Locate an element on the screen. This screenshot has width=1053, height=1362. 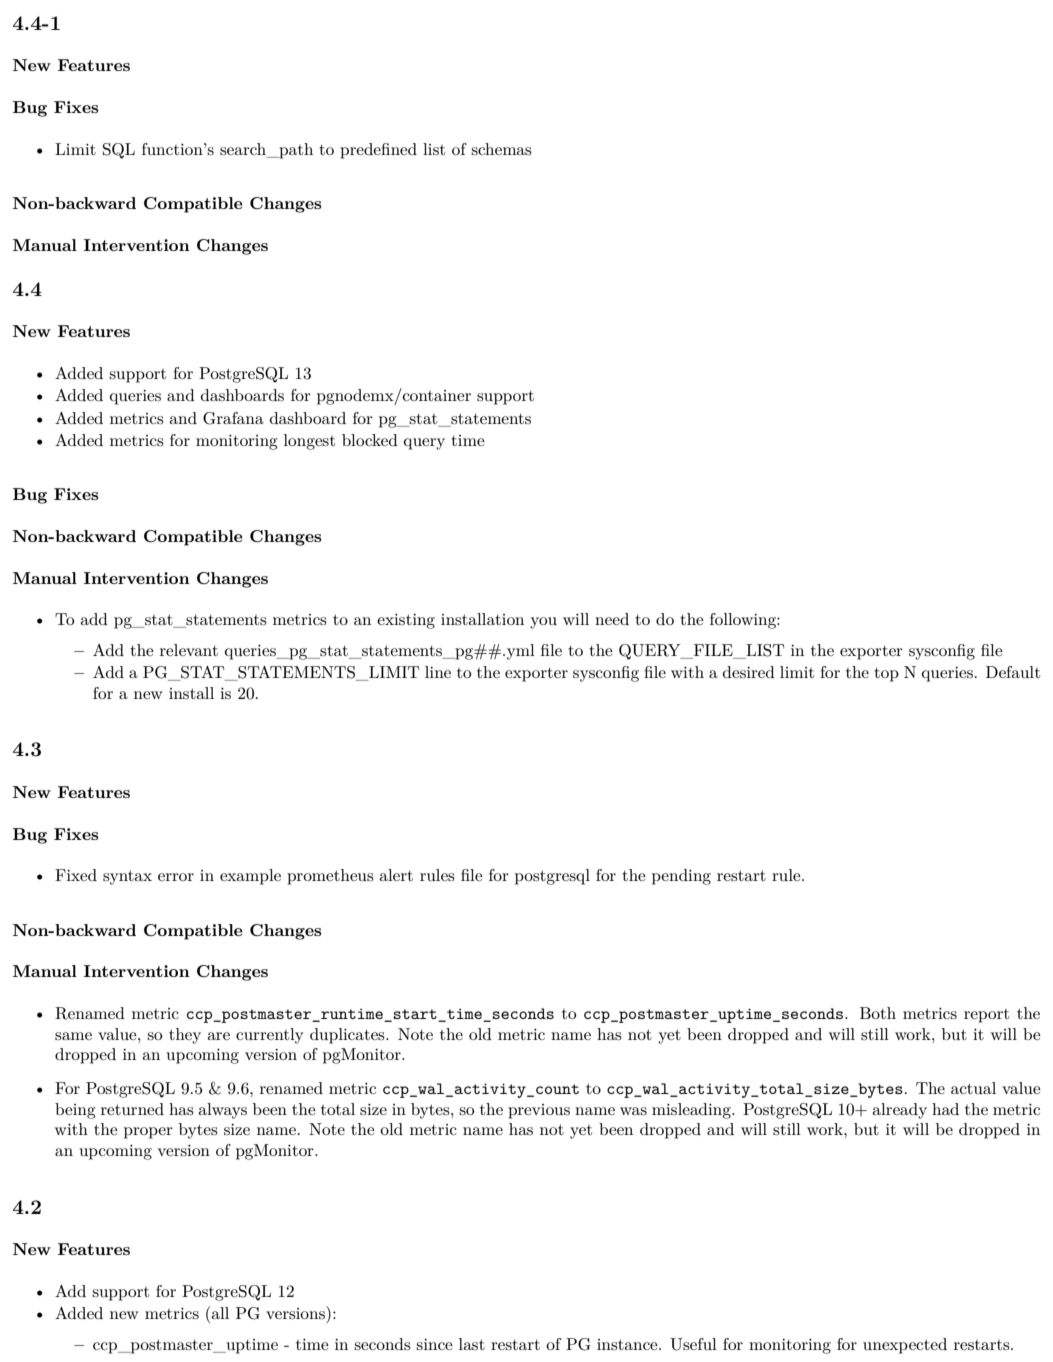
schemas is located at coordinates (501, 149).
